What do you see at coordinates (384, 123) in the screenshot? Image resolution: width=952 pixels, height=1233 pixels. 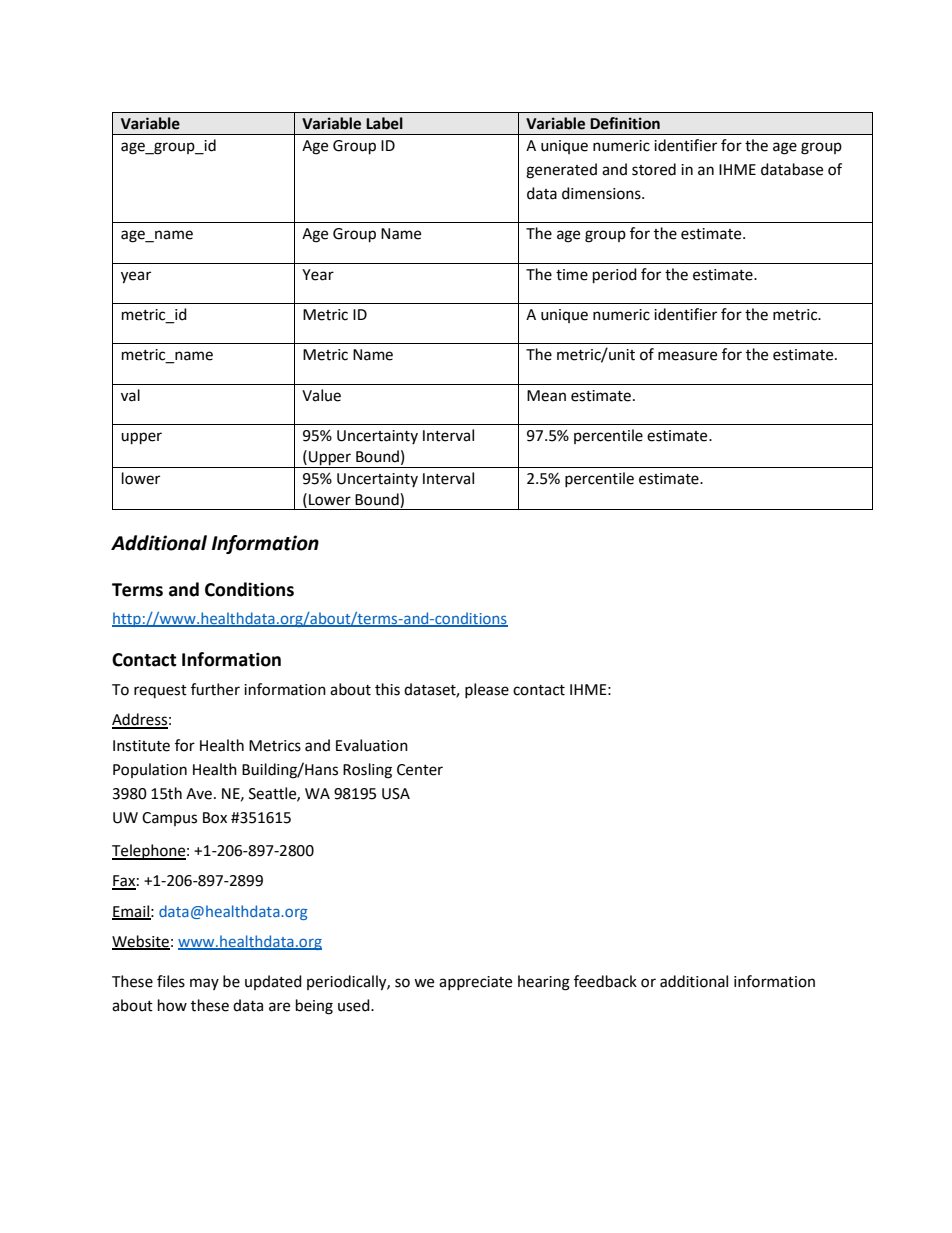 I see `Label` at bounding box center [384, 123].
